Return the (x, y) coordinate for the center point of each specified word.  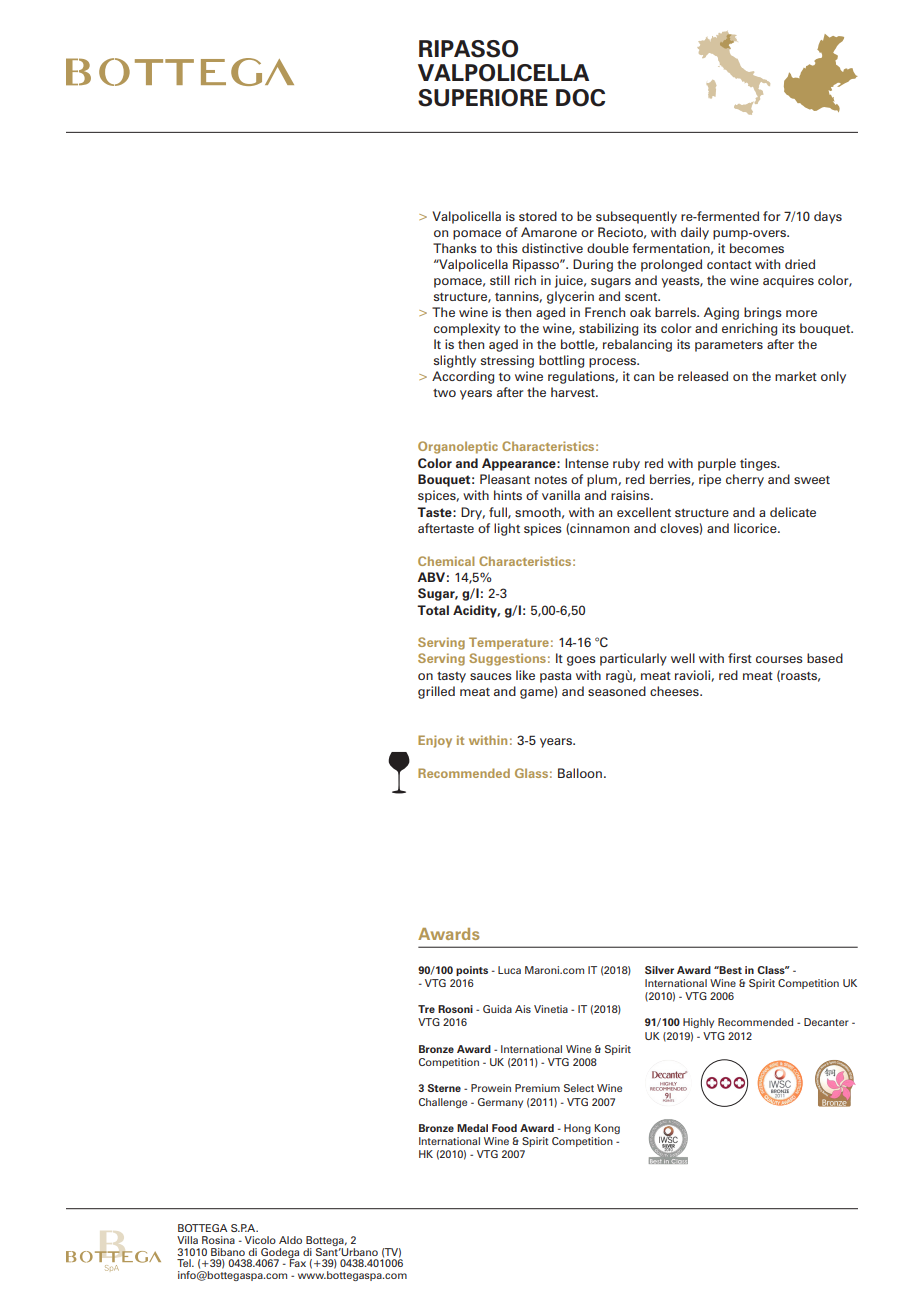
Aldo (290, 1240)
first (740, 658)
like (525, 675)
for (771, 216)
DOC (580, 98)
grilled (436, 692)
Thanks (455, 248)
